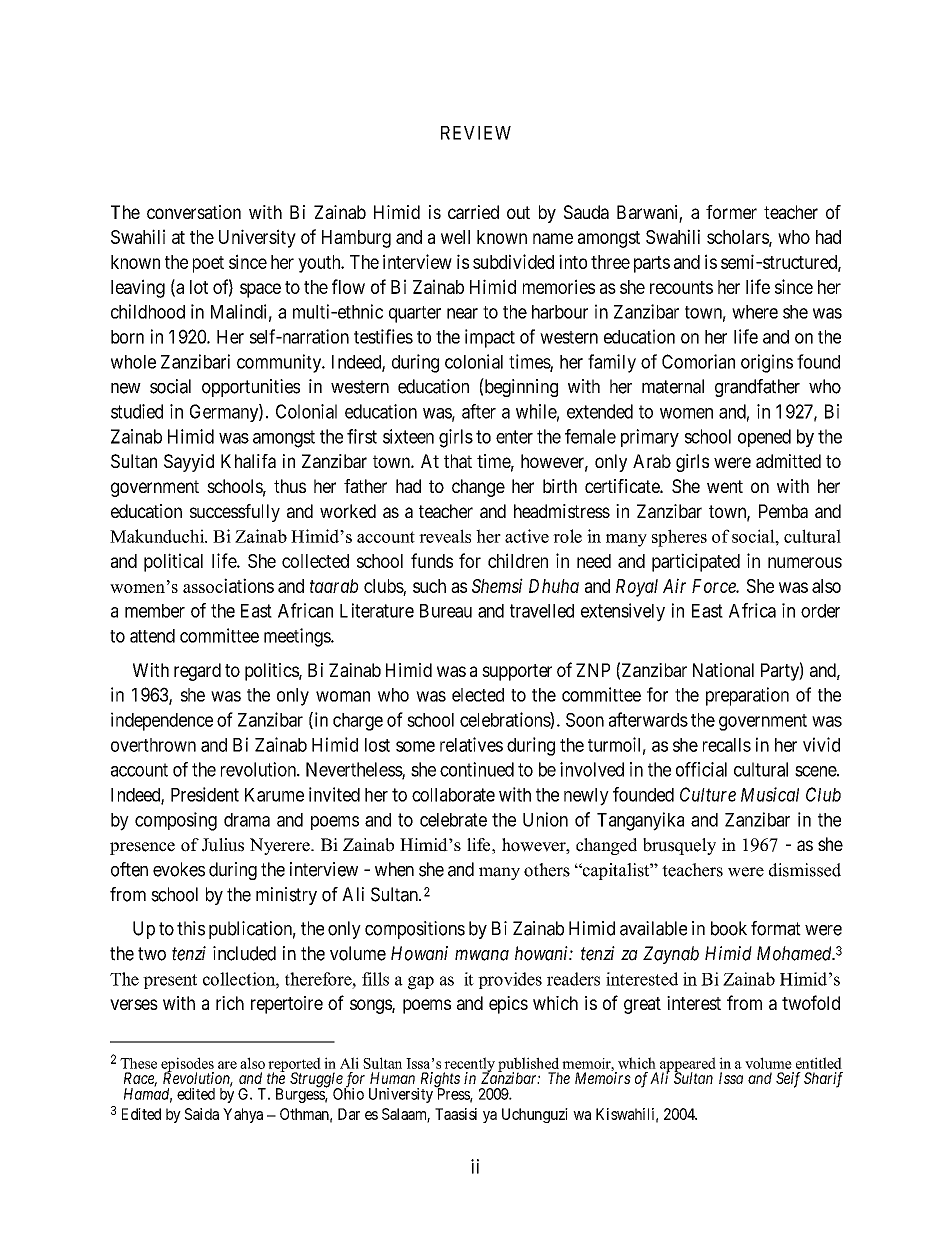 The width and height of the document is (952, 1233). What do you see at coordinates (228, 585) in the document?
I see `associations` at bounding box center [228, 585].
